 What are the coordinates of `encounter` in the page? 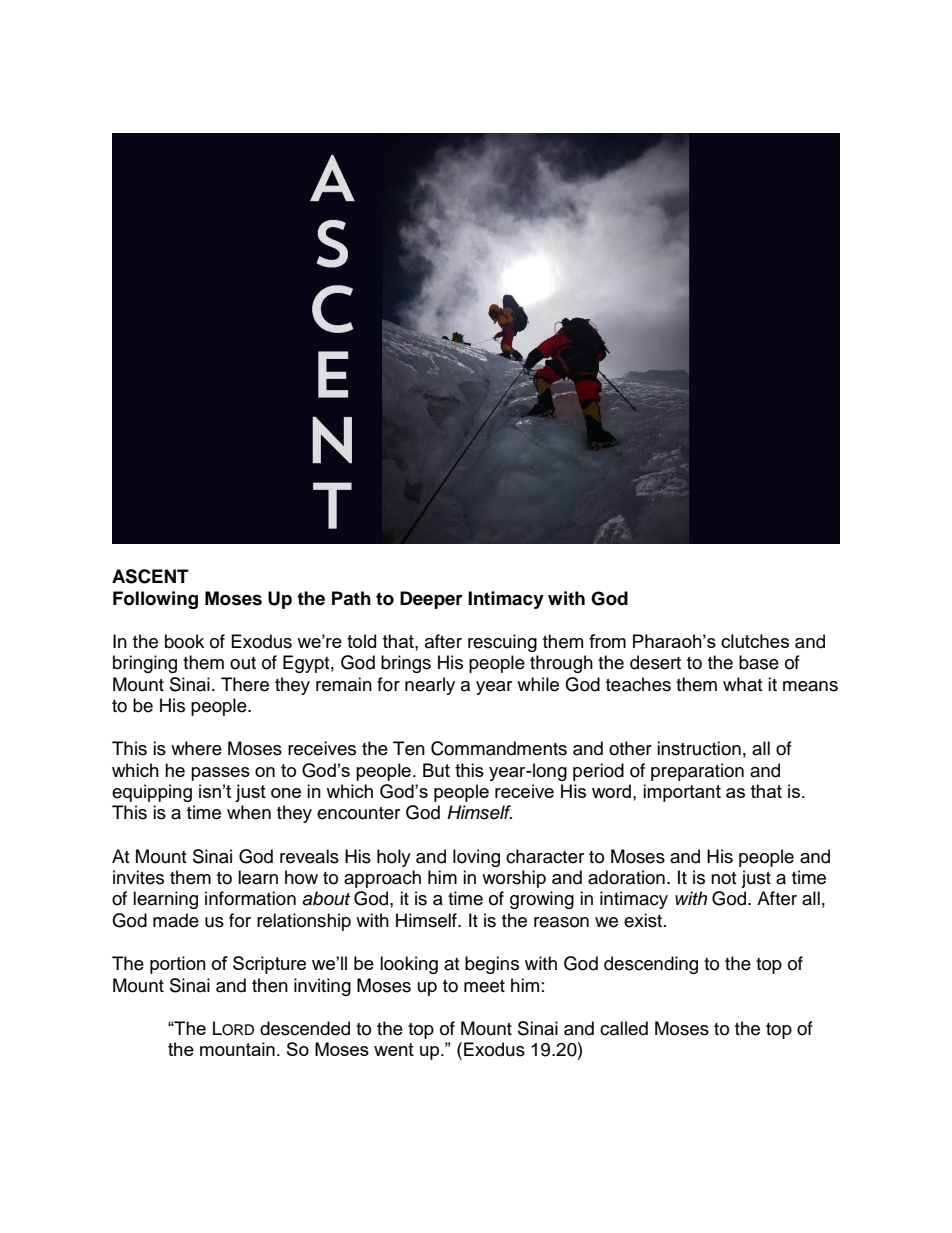 It's located at (358, 813).
